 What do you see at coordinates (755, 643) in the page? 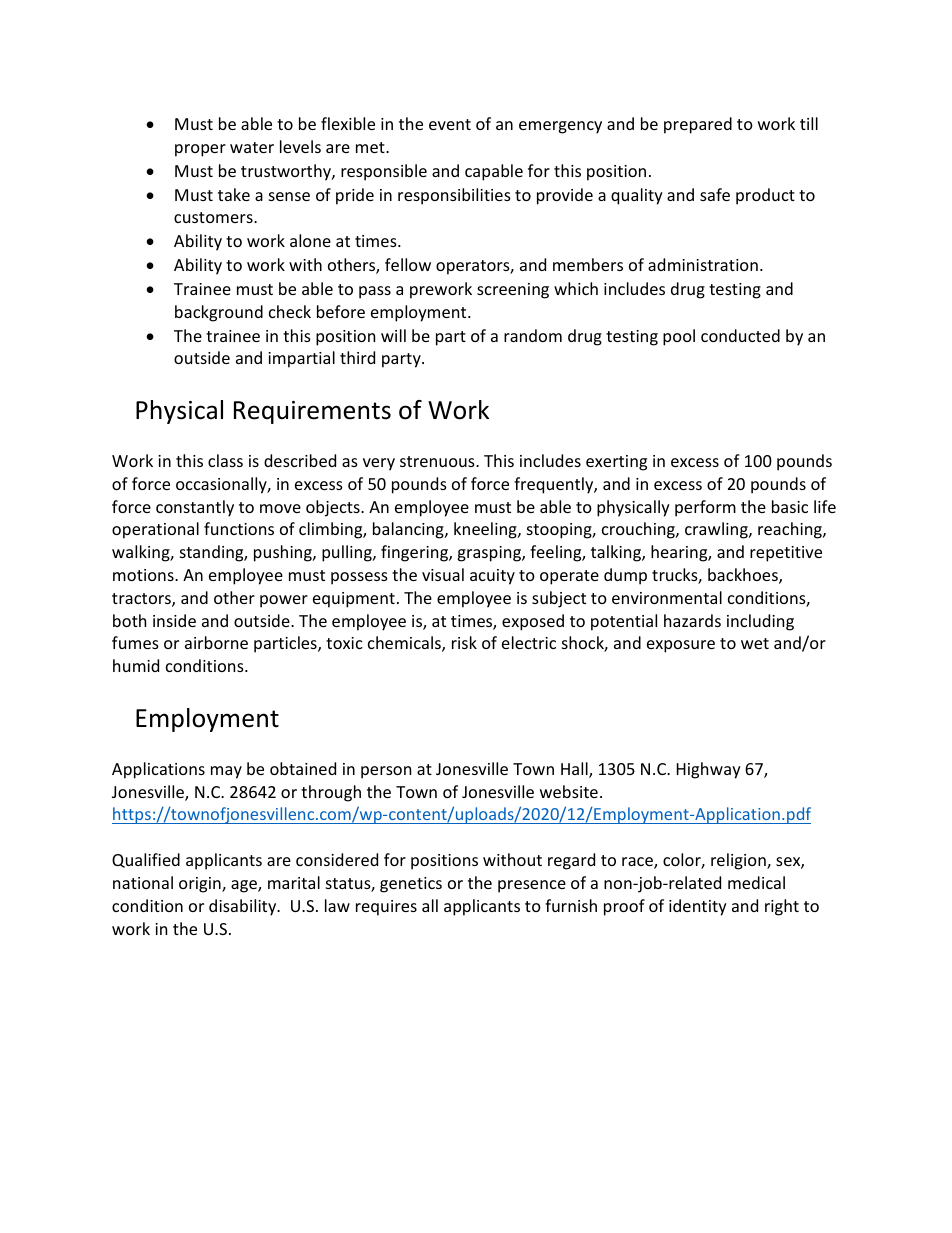
I see `wet` at bounding box center [755, 643].
